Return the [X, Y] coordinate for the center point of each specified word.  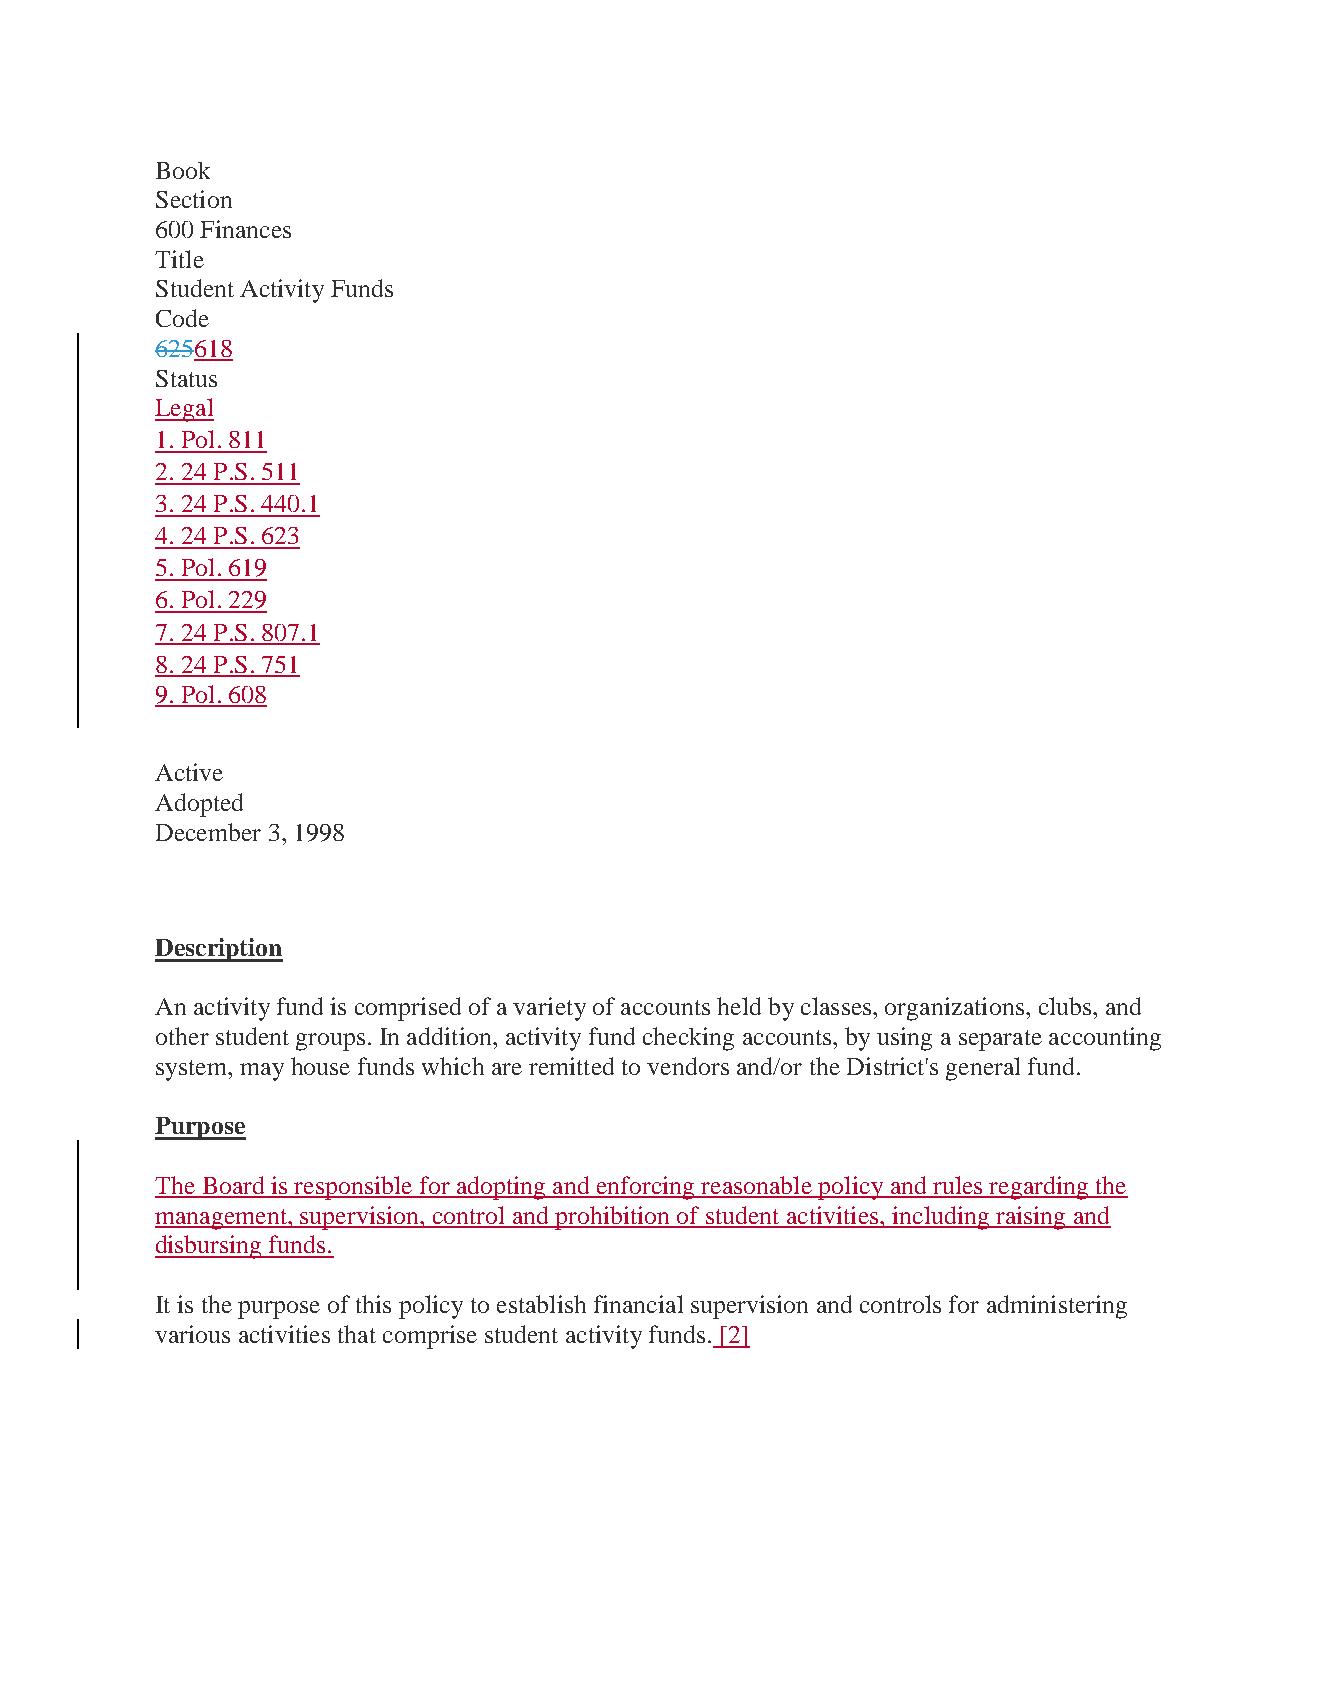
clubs [1065, 1006]
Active [189, 772]
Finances [245, 229]
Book [183, 170]
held [739, 1006]
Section [194, 199]
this [373, 1304]
